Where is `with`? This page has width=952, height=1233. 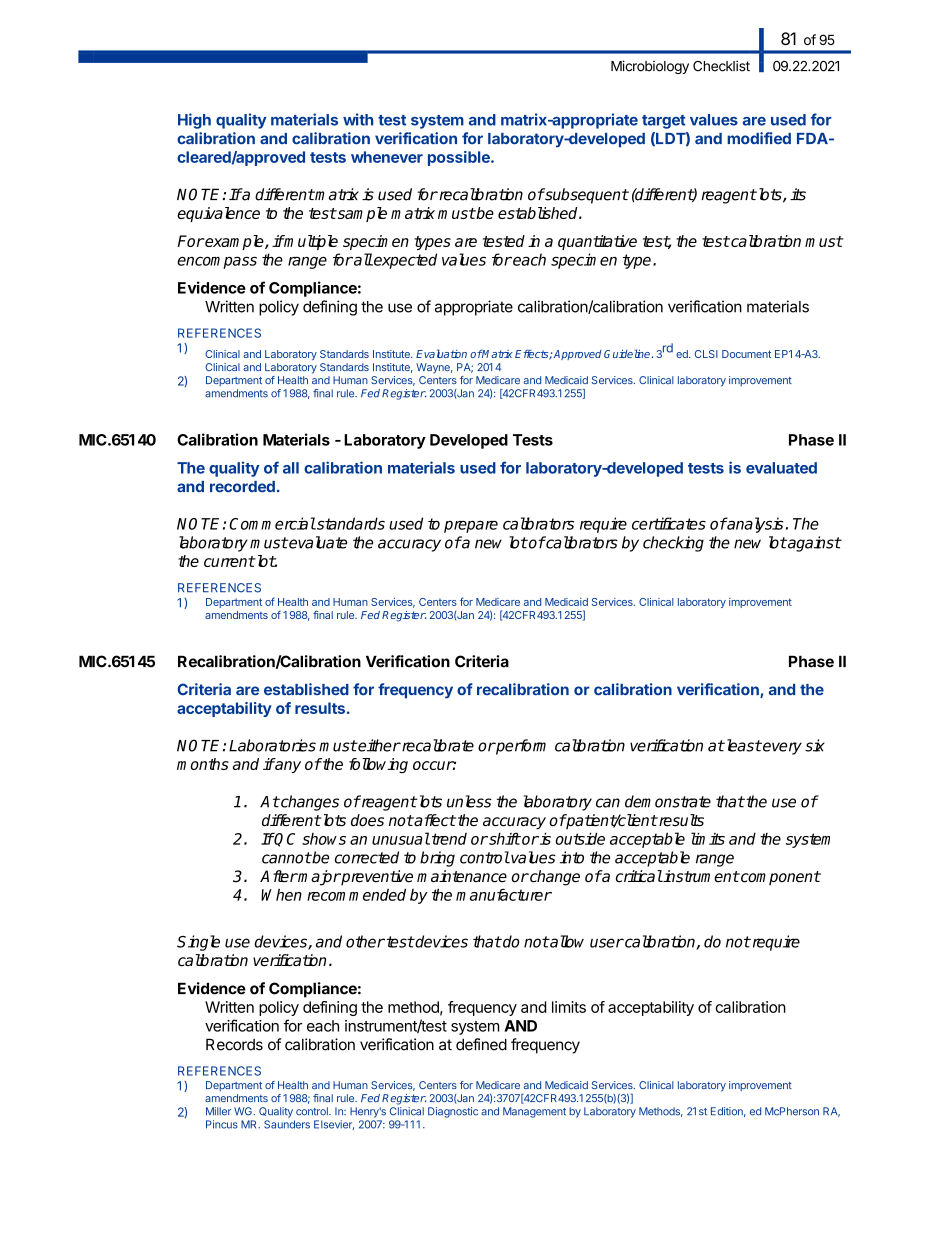 with is located at coordinates (358, 119).
